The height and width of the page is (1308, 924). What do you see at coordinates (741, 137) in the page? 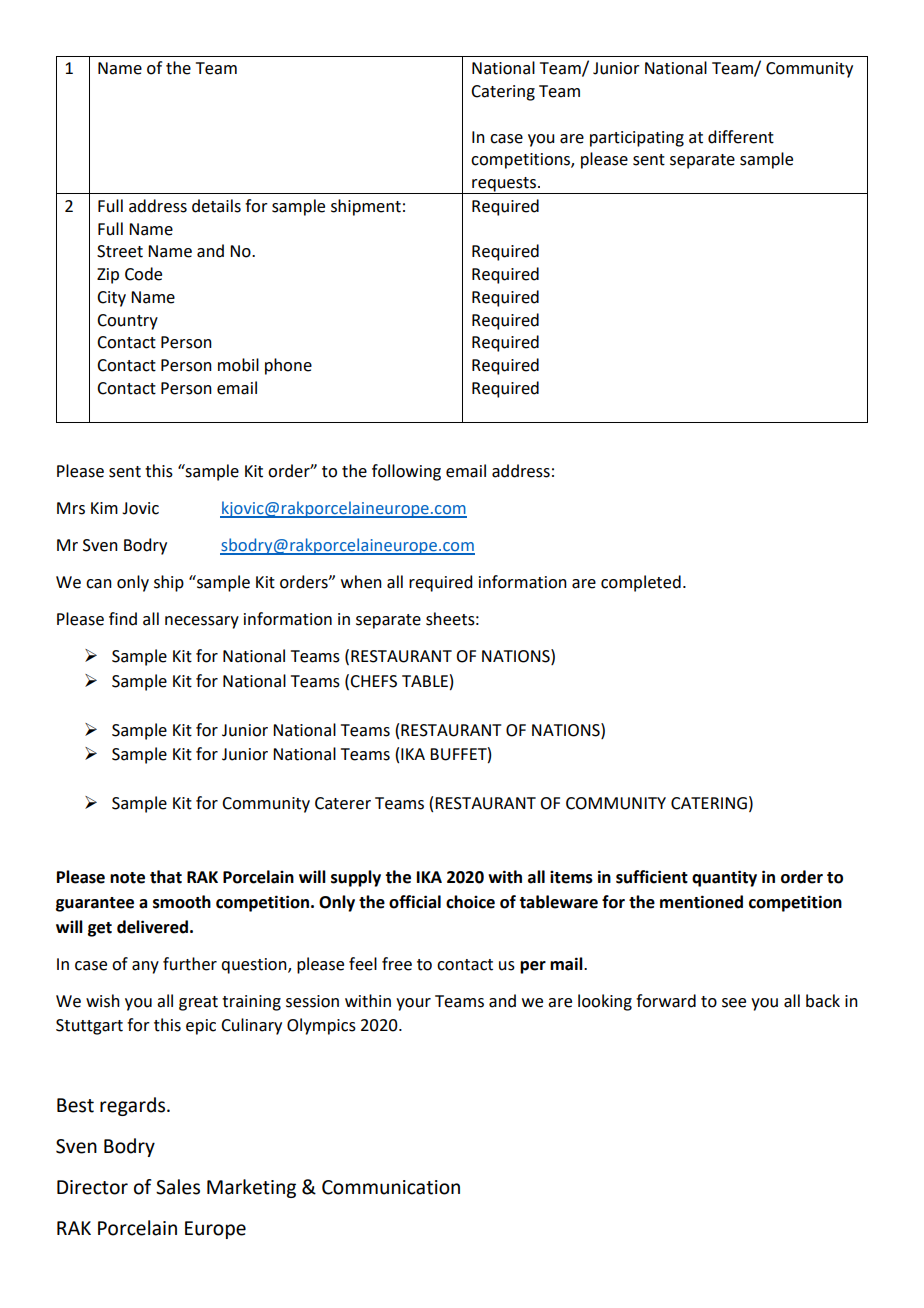
I see `different` at bounding box center [741, 137].
